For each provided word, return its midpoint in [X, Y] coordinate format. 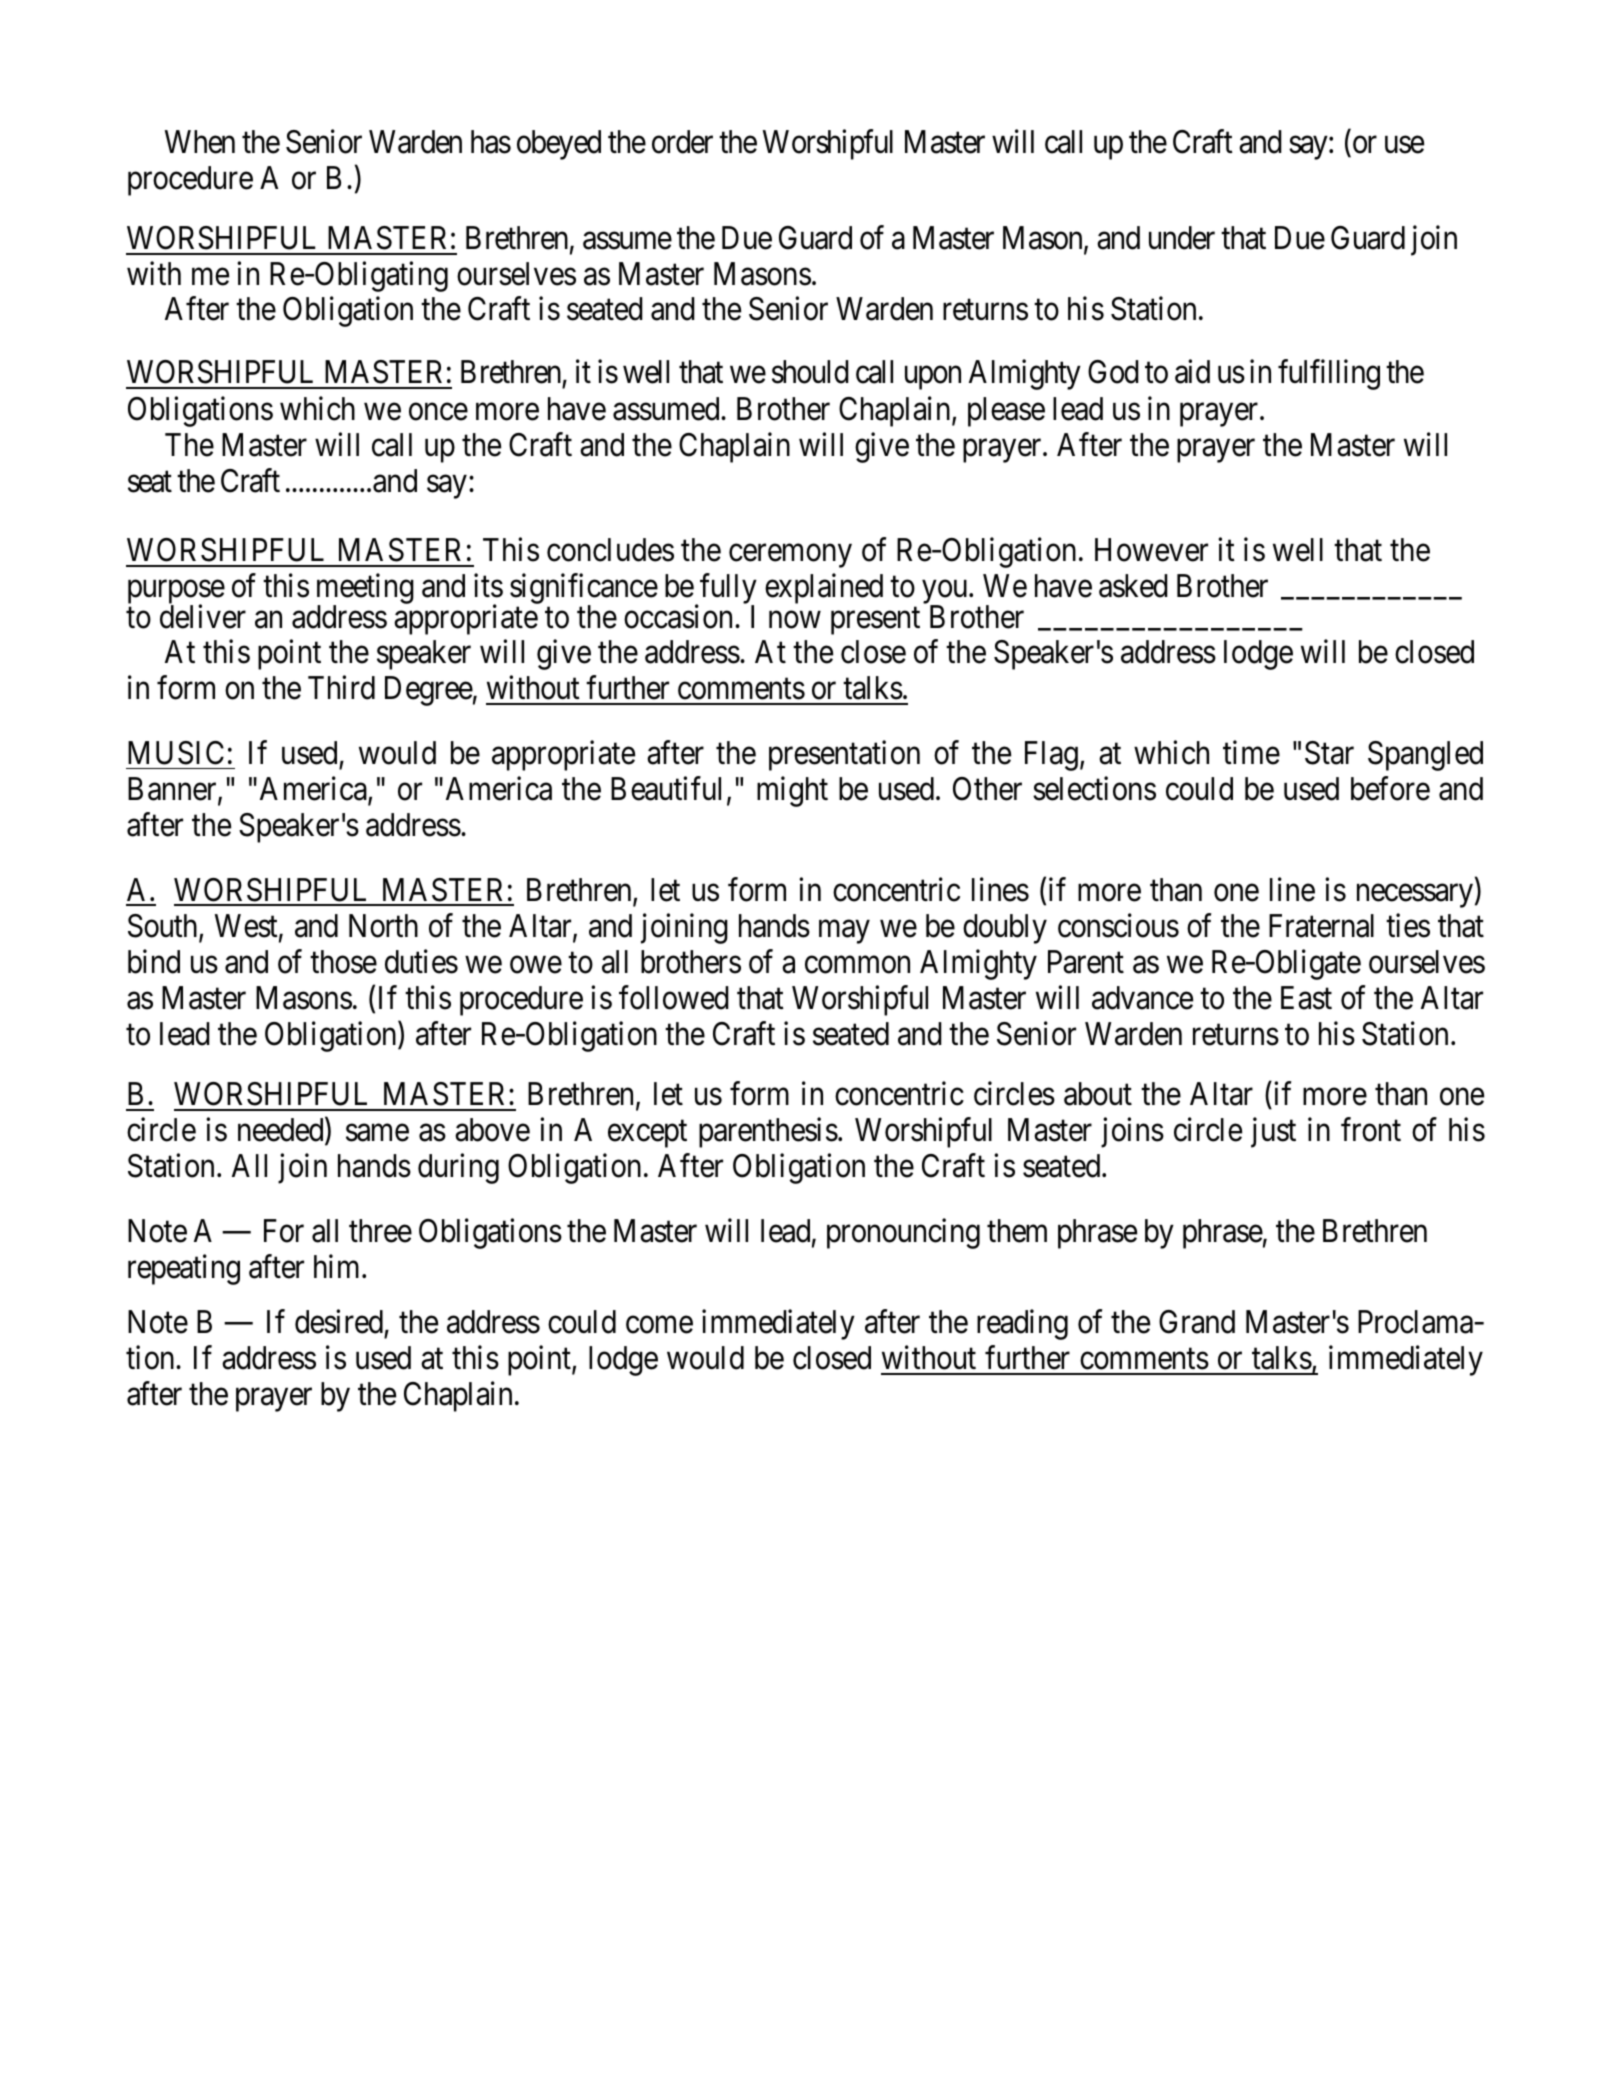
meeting [365, 590]
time [1251, 752]
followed [674, 998]
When [200, 142]
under [1182, 238]
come [659, 1325]
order [682, 142]
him [338, 1266]
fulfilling [1329, 375]
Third [341, 688]
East [1306, 998]
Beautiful [666, 788]
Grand [1197, 1322]
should [810, 372]
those [343, 962]
